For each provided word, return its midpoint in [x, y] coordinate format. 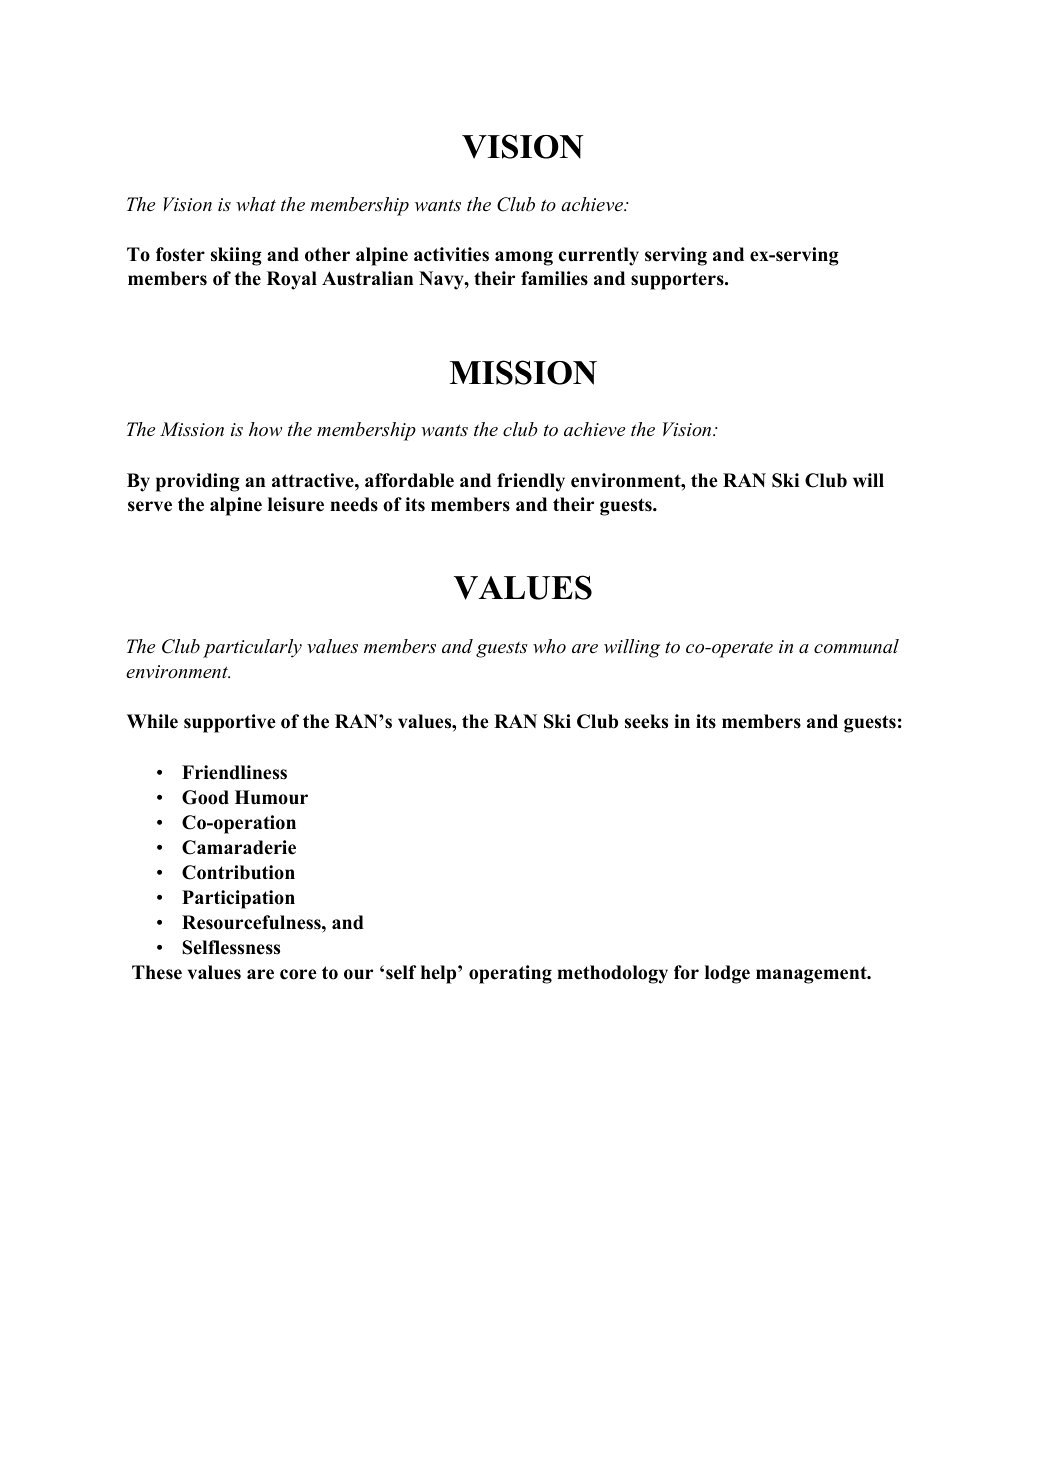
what [256, 204]
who [549, 646]
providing [198, 482]
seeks [646, 721]
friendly [531, 482]
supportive [230, 723]
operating [510, 974]
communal [856, 646]
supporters [678, 281]
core [298, 974]
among [524, 258]
